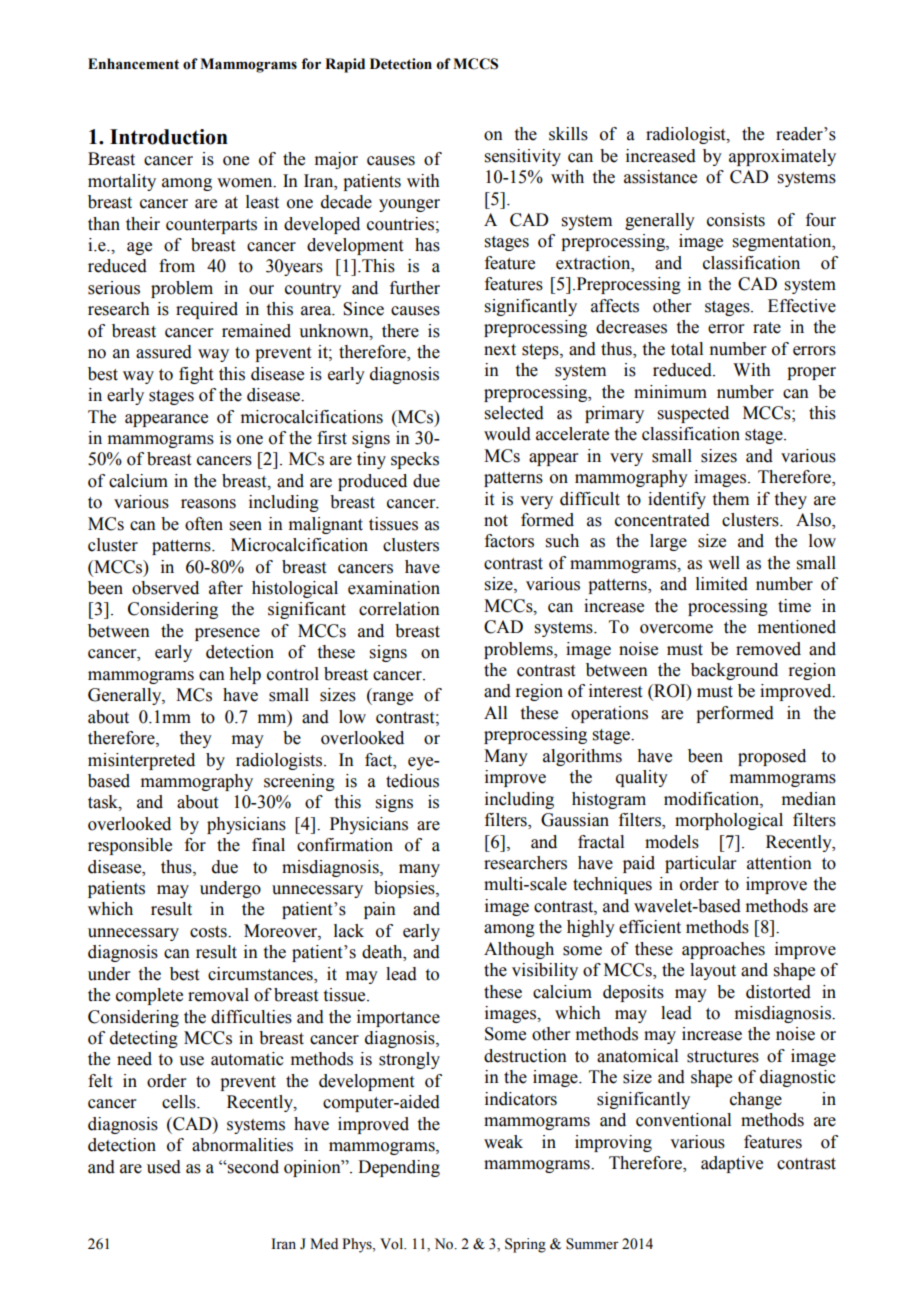 This screenshot has height=1308, width=924. I want to click on background, so click(734, 671).
